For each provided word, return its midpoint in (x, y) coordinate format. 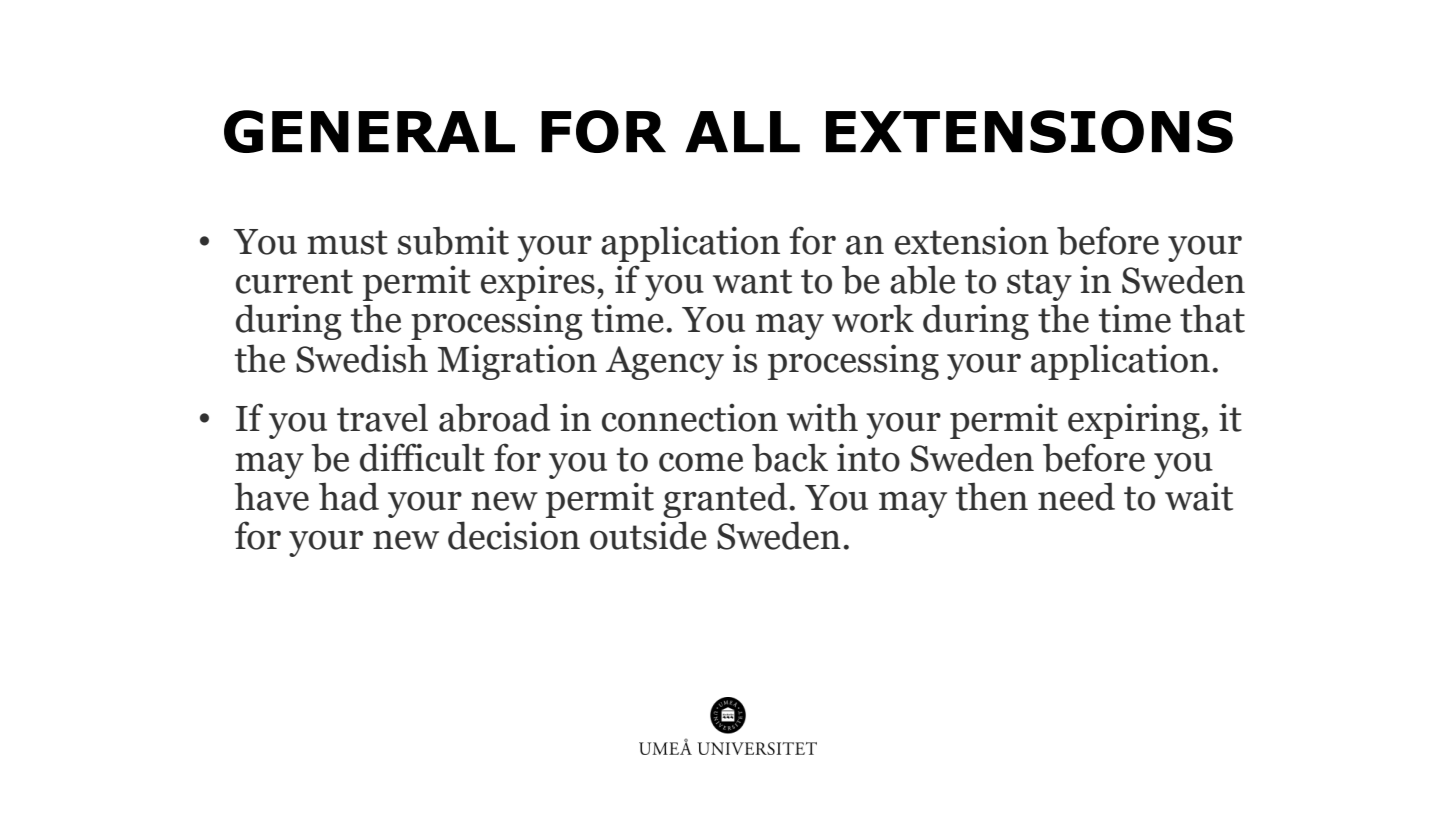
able (922, 279)
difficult (422, 457)
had (349, 496)
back (790, 457)
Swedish (362, 358)
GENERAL (369, 131)
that (1212, 319)
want (752, 281)
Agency (665, 363)
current (294, 281)
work (873, 318)
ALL (742, 132)
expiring (1134, 421)
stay (1039, 285)
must (347, 242)
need (1076, 496)
